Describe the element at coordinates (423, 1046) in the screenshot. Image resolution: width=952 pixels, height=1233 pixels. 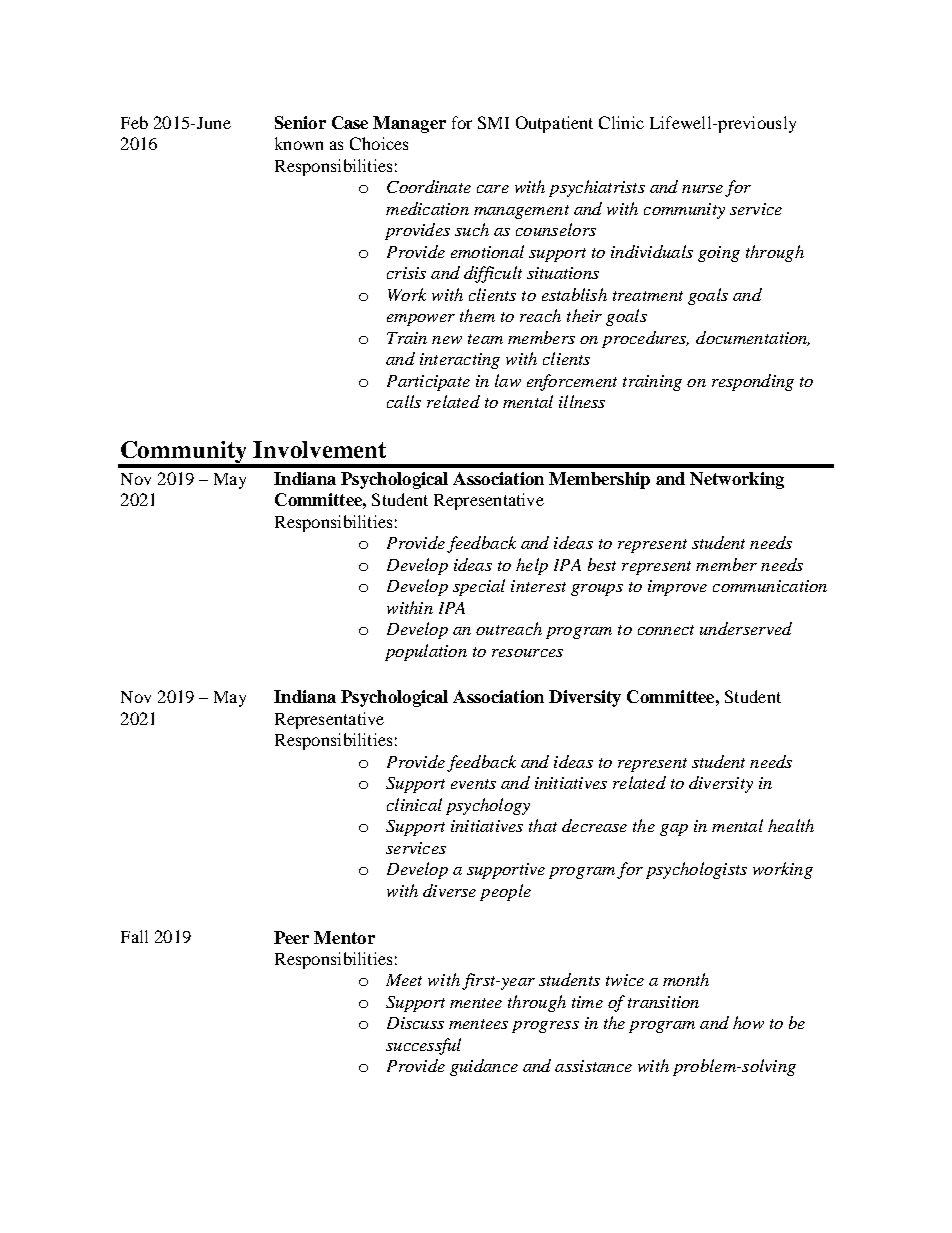
I see `successful` at that location.
